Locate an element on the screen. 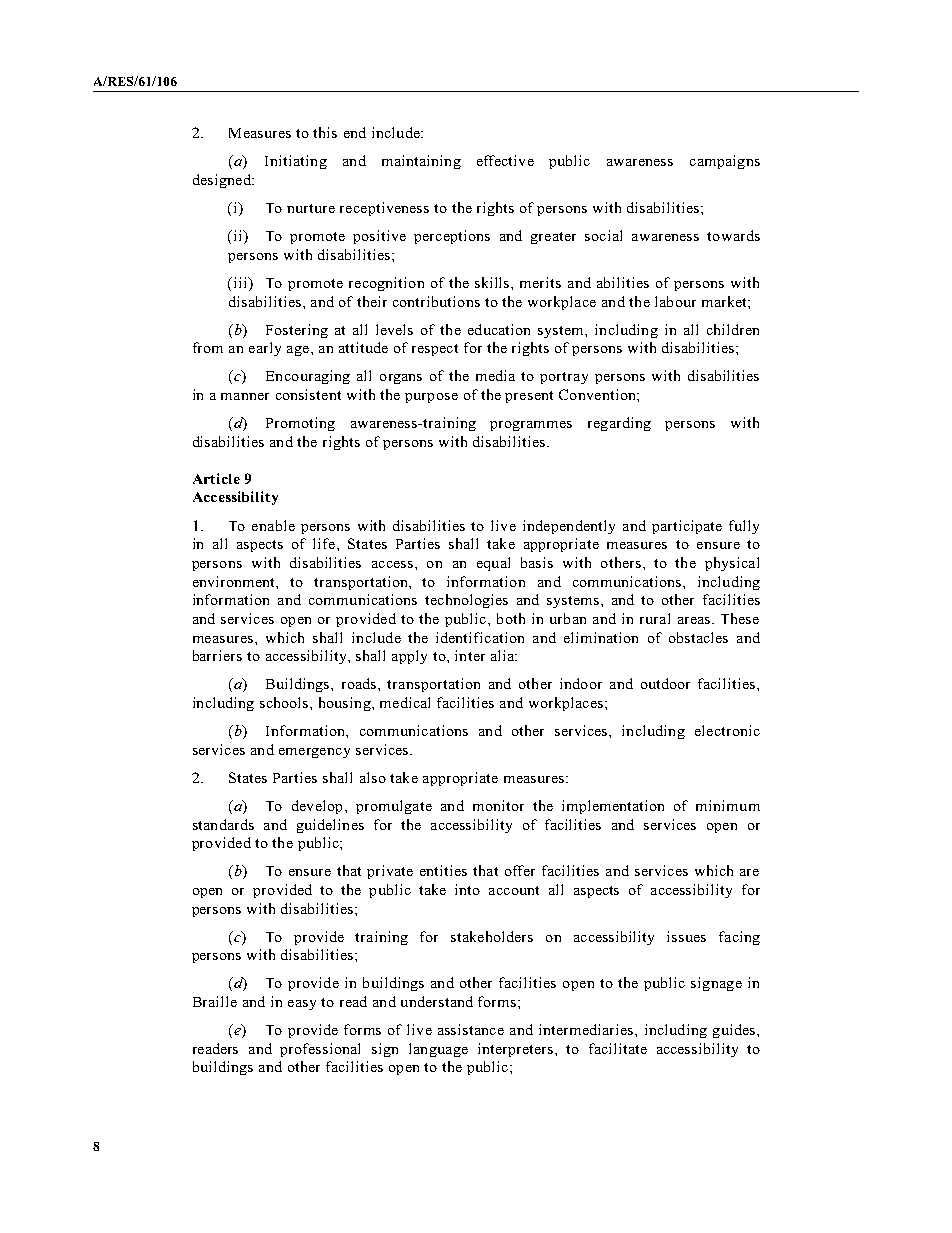 This screenshot has width=952, height=1233. minimum is located at coordinates (728, 805).
